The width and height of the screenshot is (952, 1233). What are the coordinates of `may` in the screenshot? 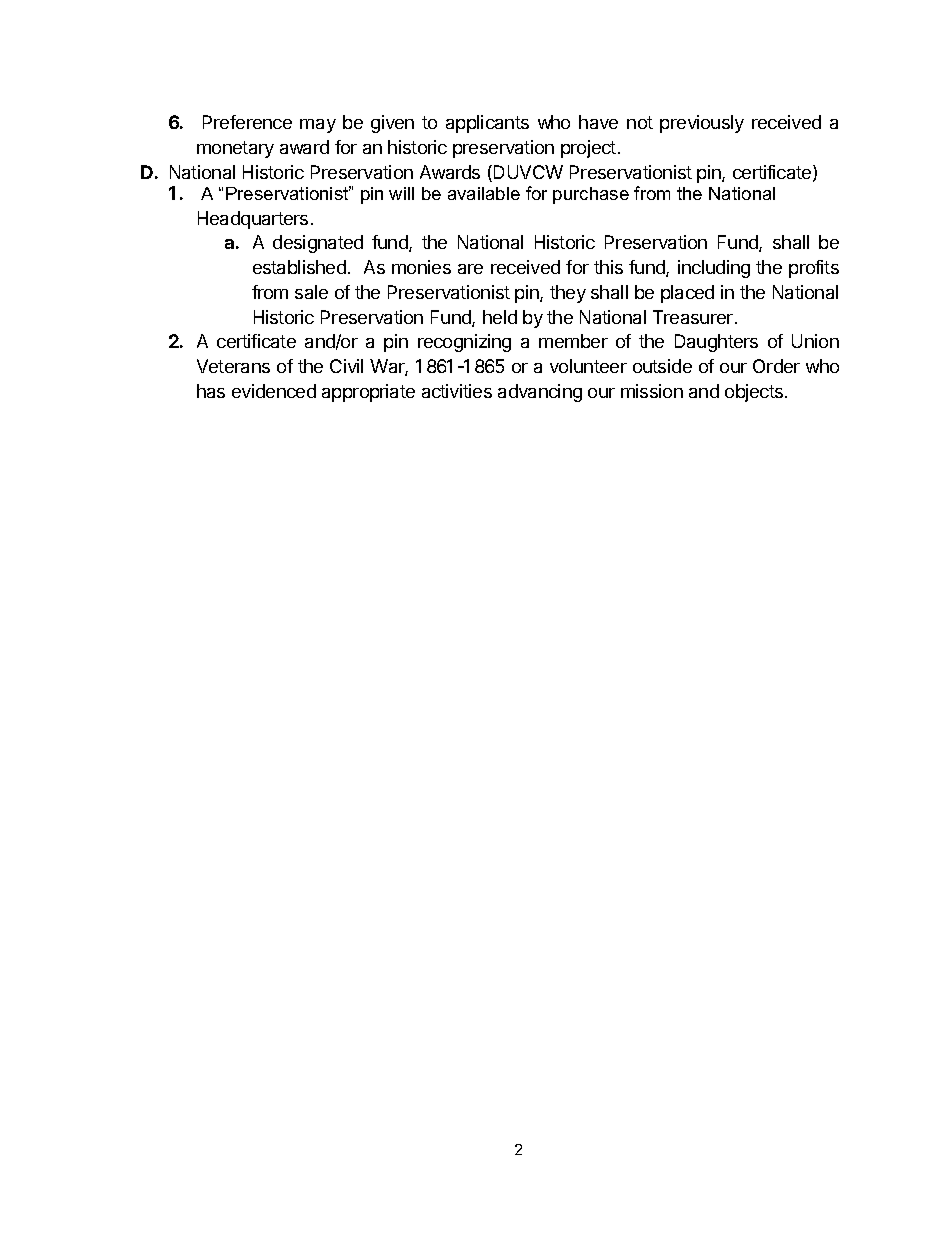 It's located at (318, 126).
